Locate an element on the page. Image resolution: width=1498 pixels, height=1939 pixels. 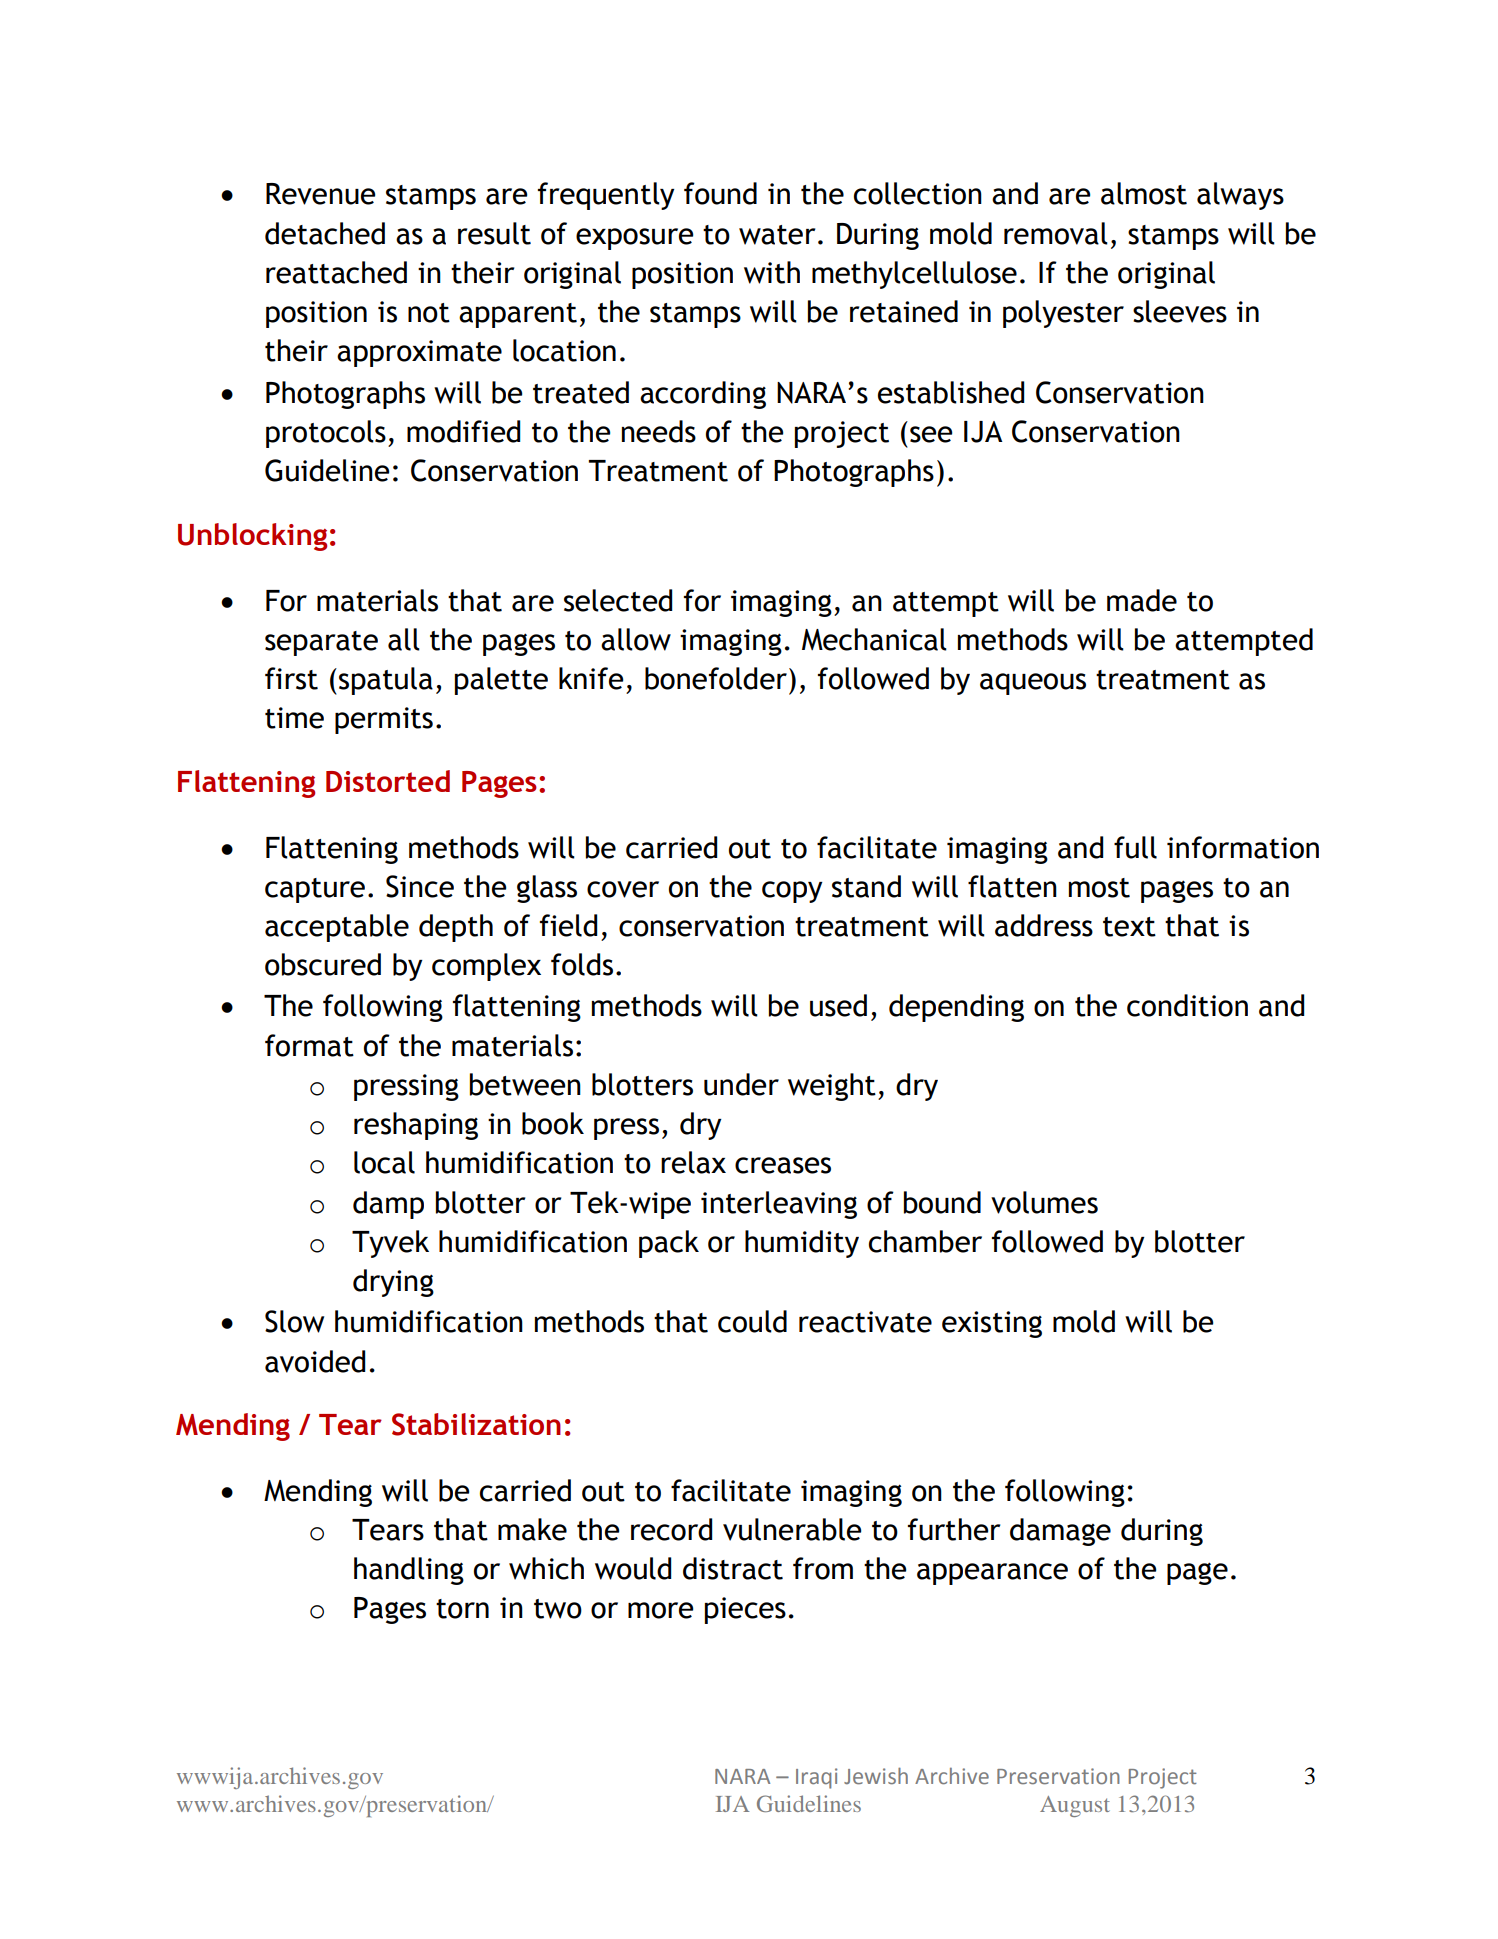
torn is located at coordinates (462, 1609).
